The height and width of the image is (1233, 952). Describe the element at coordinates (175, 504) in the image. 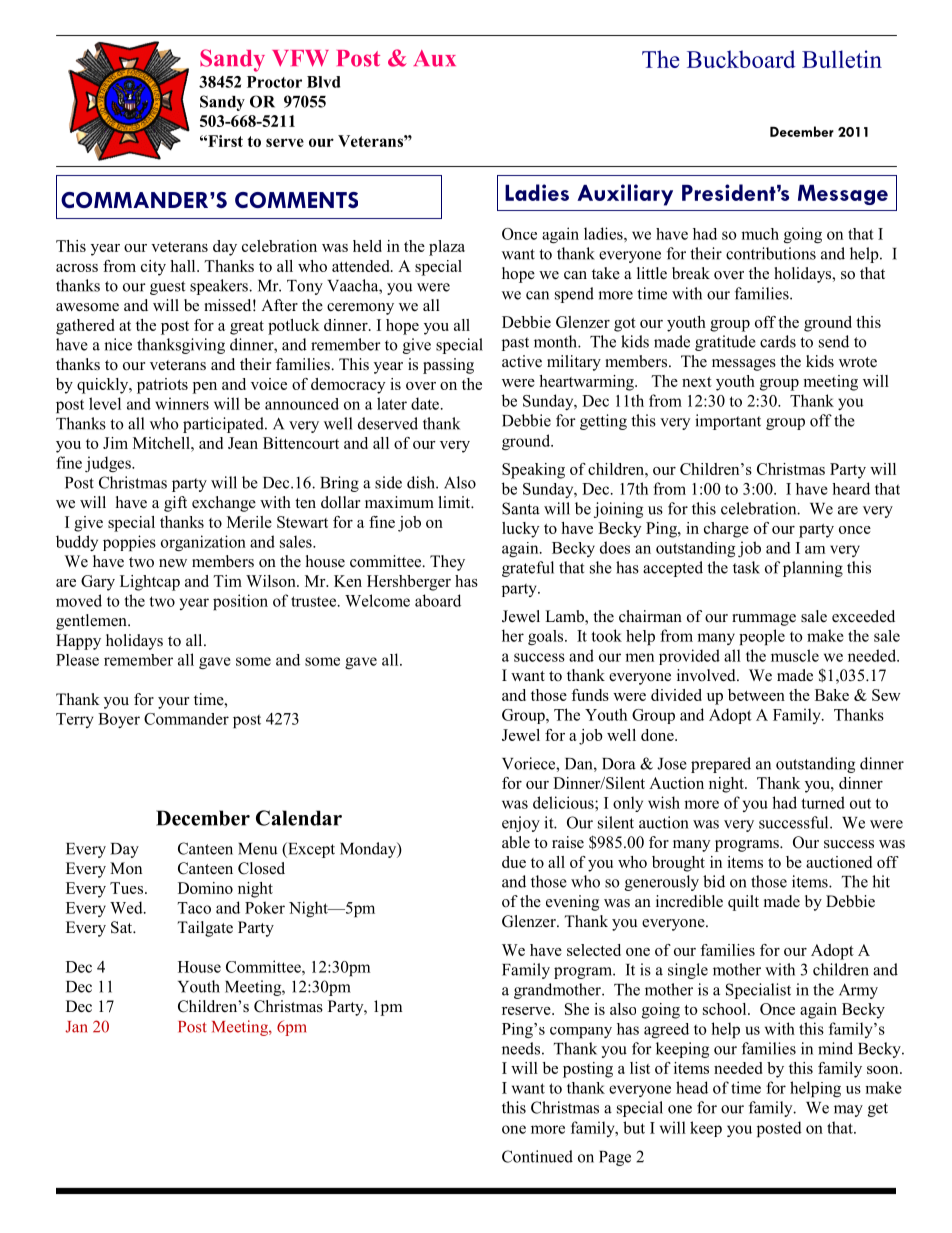

I see `gift` at that location.
